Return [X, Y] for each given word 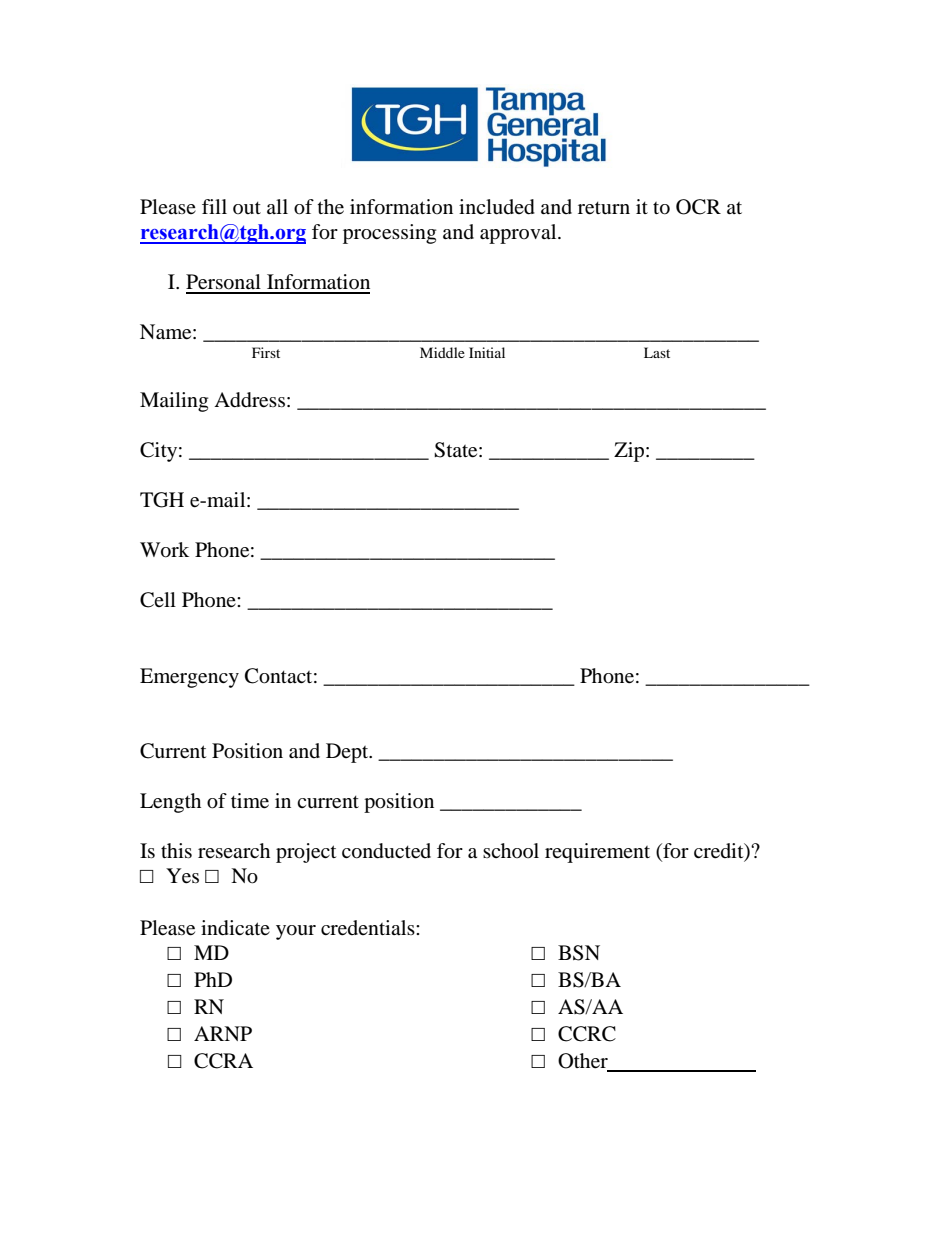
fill [214, 206]
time [250, 801]
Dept [348, 753]
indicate [235, 928]
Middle [442, 352]
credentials [369, 928]
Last [657, 352]
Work [164, 550]
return [604, 208]
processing [389, 234]
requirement [597, 853]
